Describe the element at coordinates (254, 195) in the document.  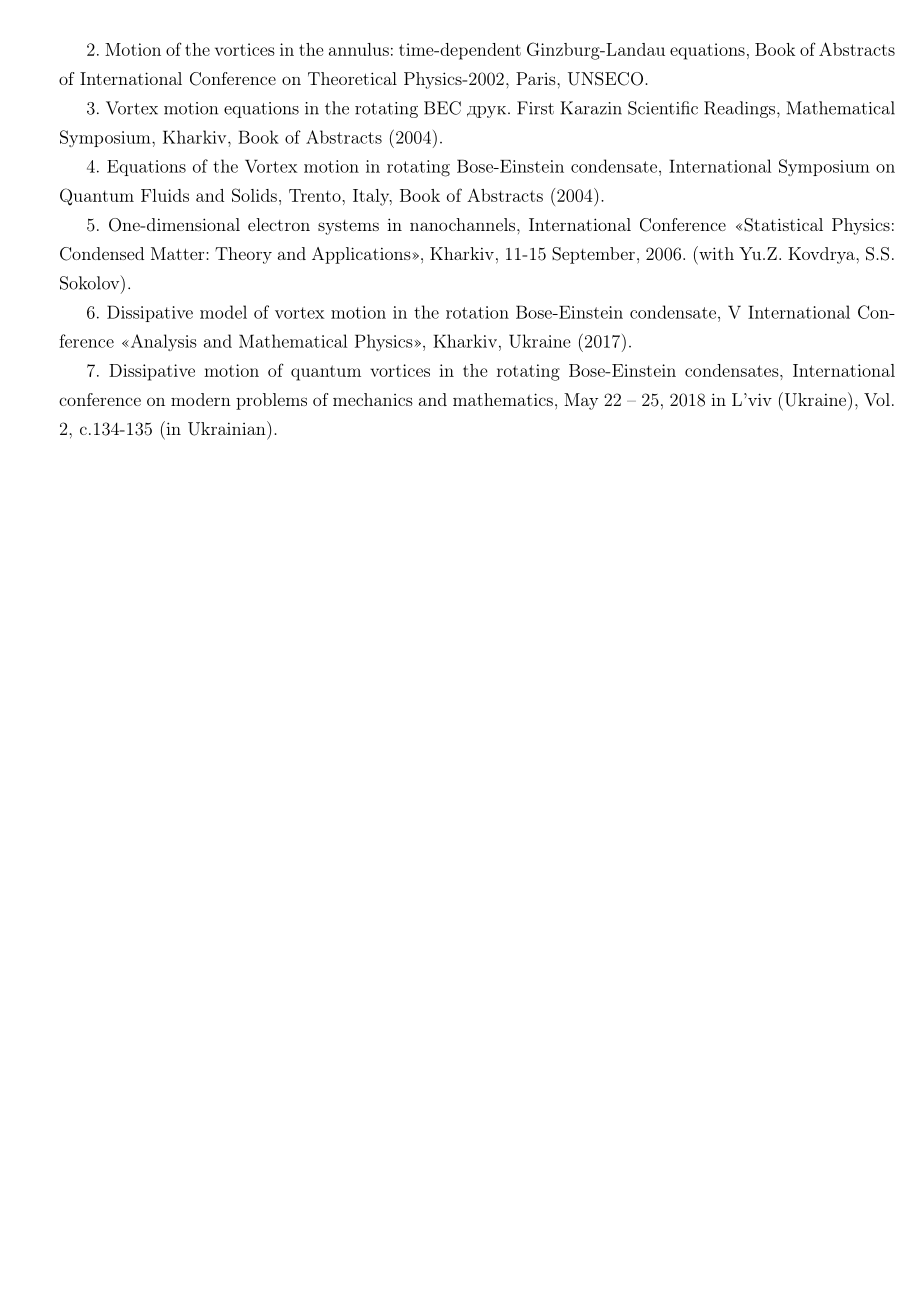
I see `Solids` at that location.
